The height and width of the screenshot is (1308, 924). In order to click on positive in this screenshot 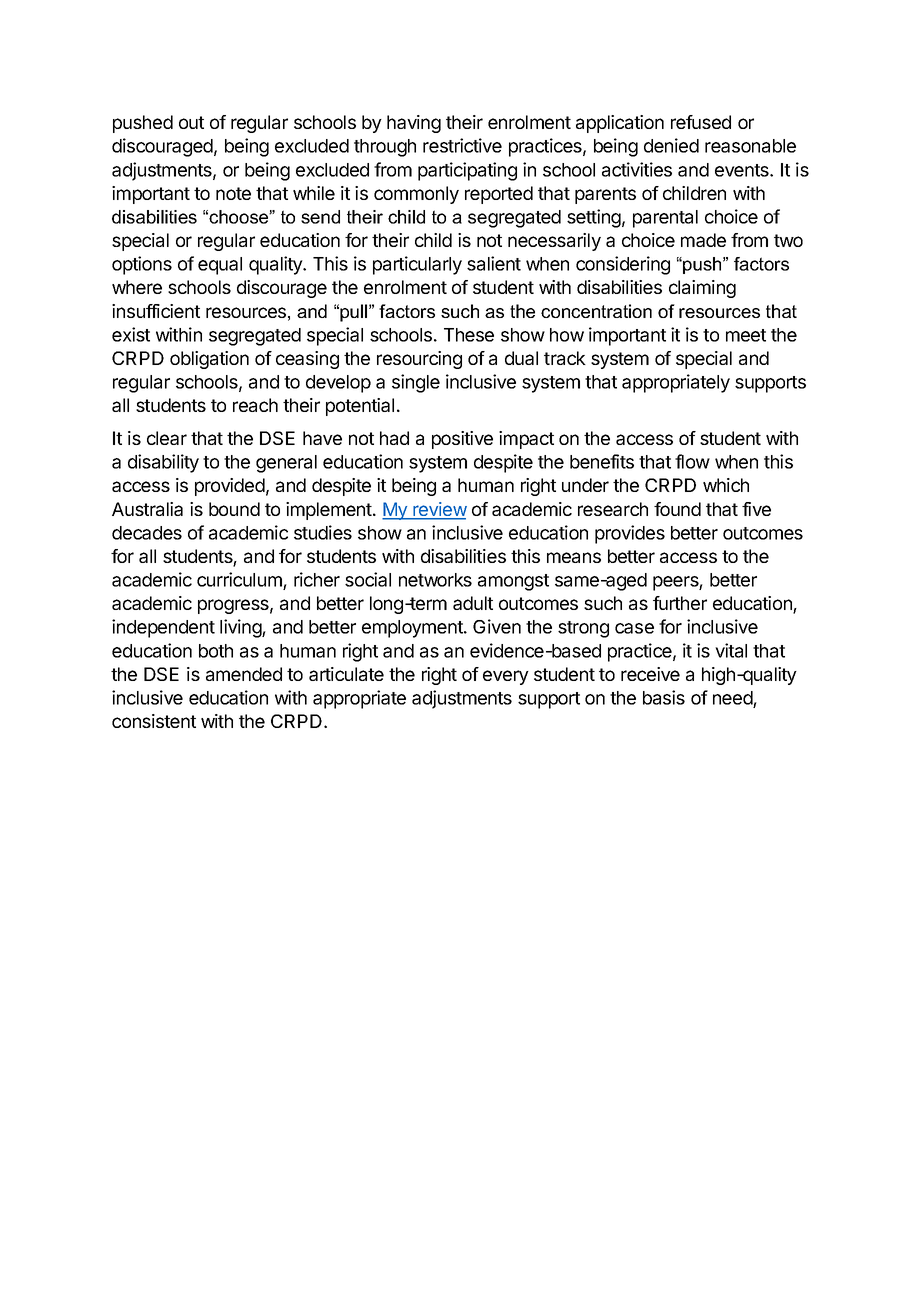, I will do `click(462, 440)`.
